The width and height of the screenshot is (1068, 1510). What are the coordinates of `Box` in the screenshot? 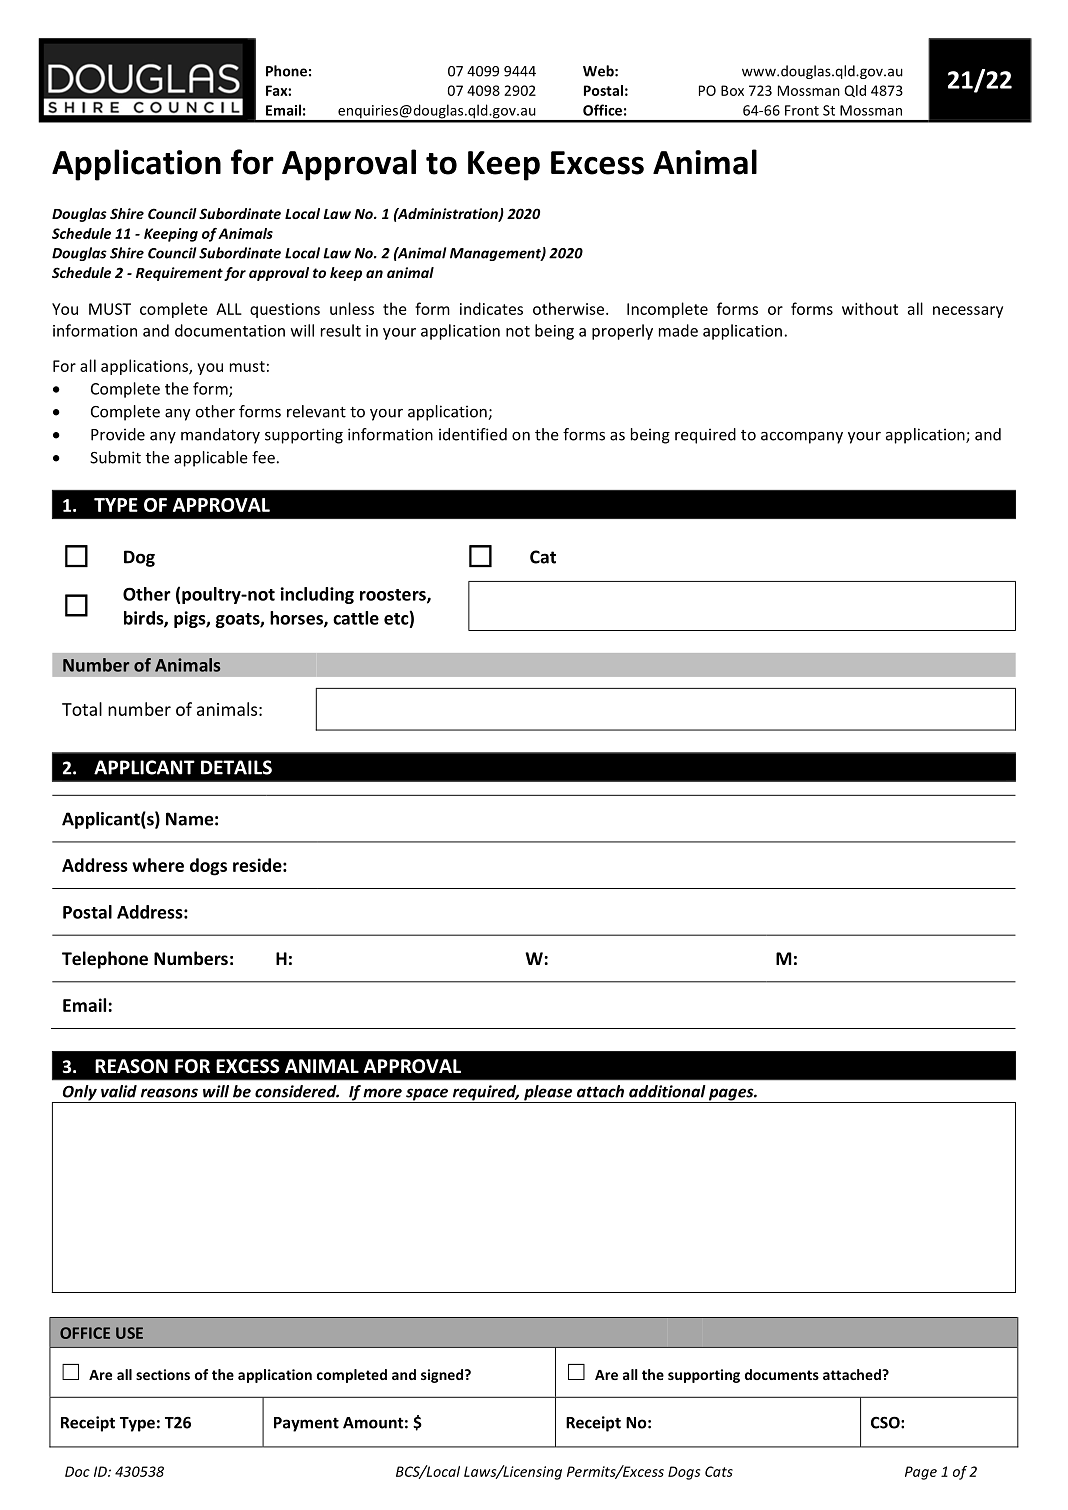 It's located at (732, 90).
